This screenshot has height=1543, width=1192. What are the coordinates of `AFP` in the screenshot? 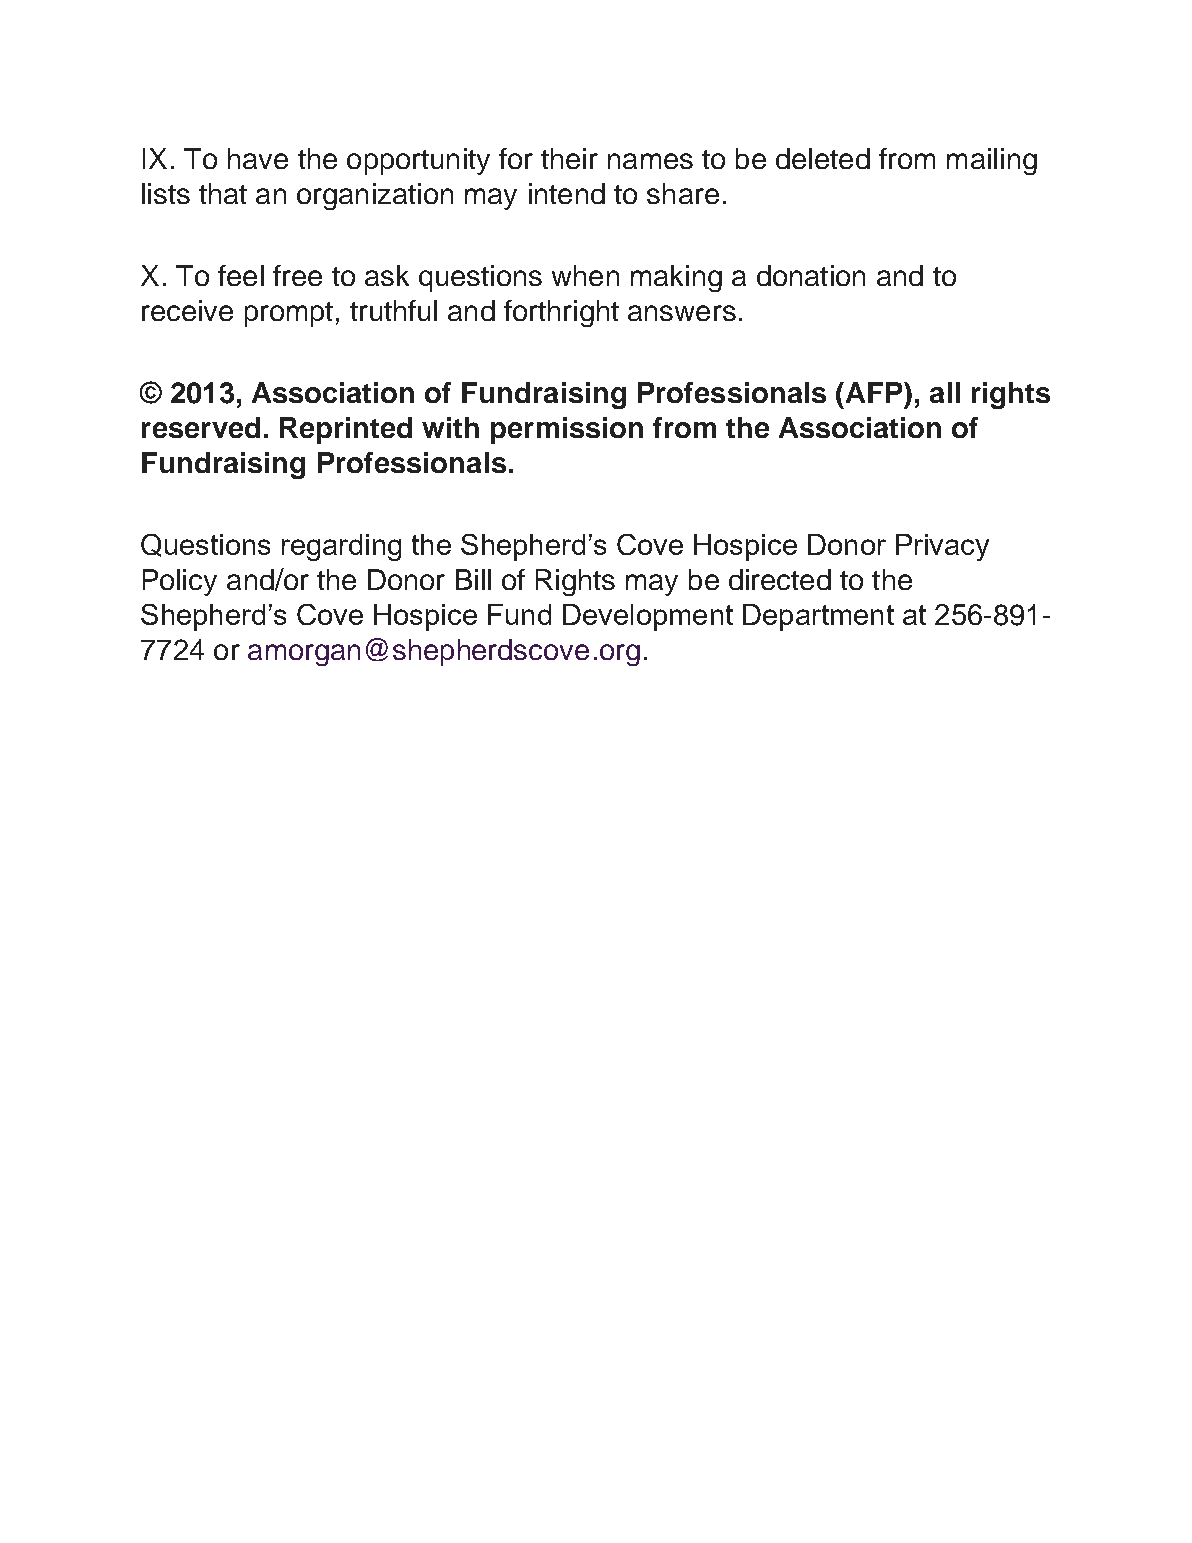 It's located at (874, 392).
